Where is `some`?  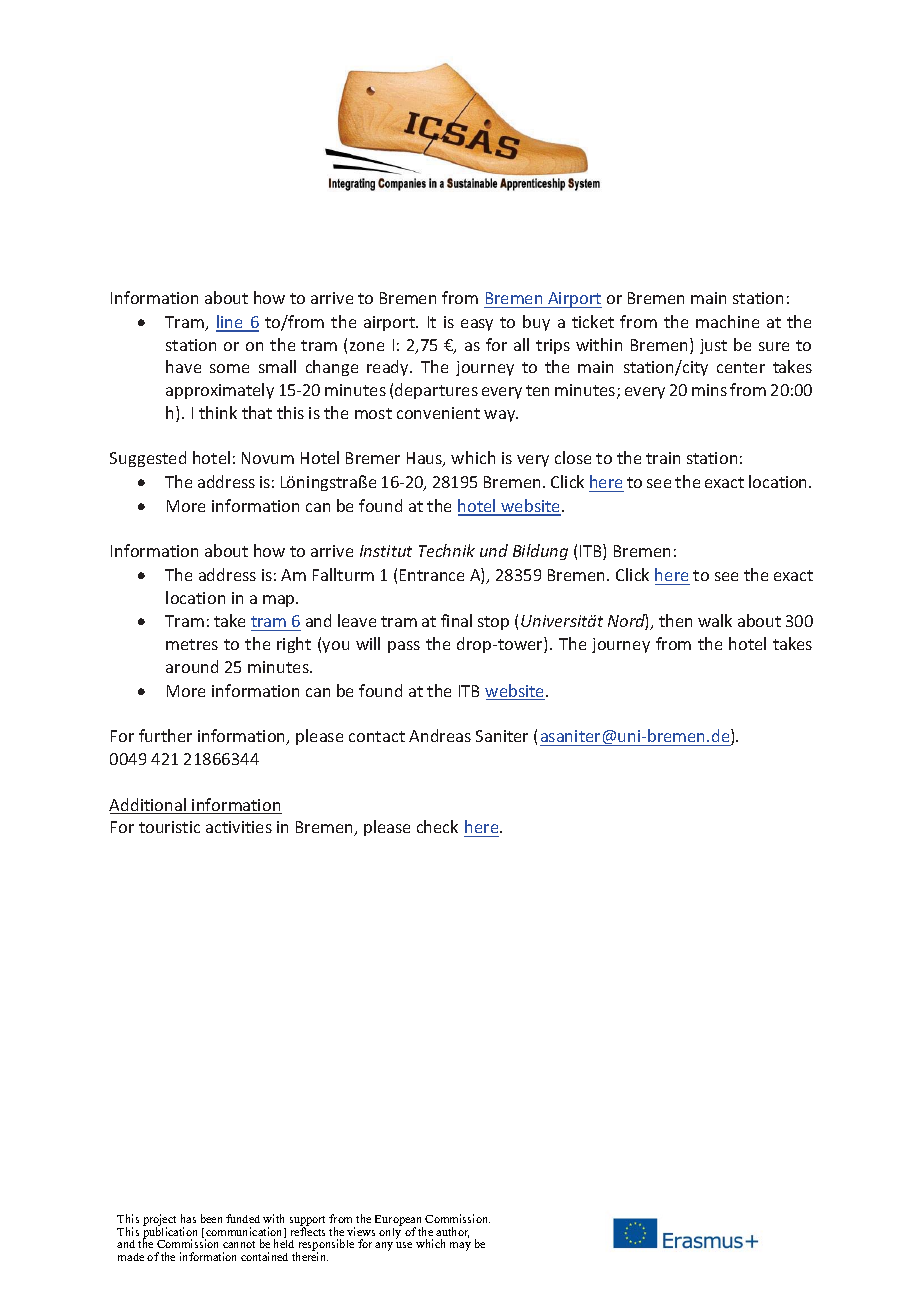 some is located at coordinates (229, 368).
